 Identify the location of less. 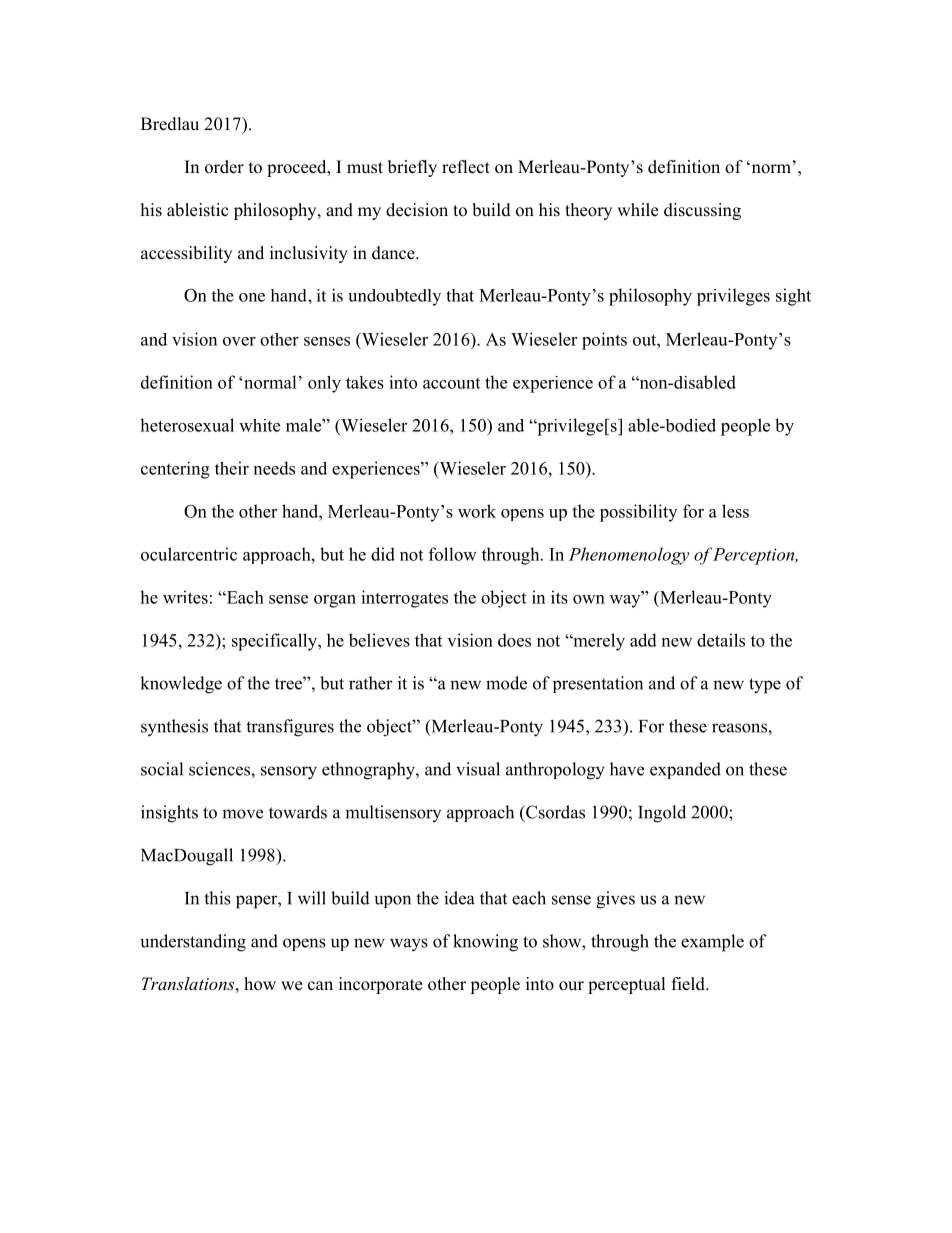
(735, 511).
